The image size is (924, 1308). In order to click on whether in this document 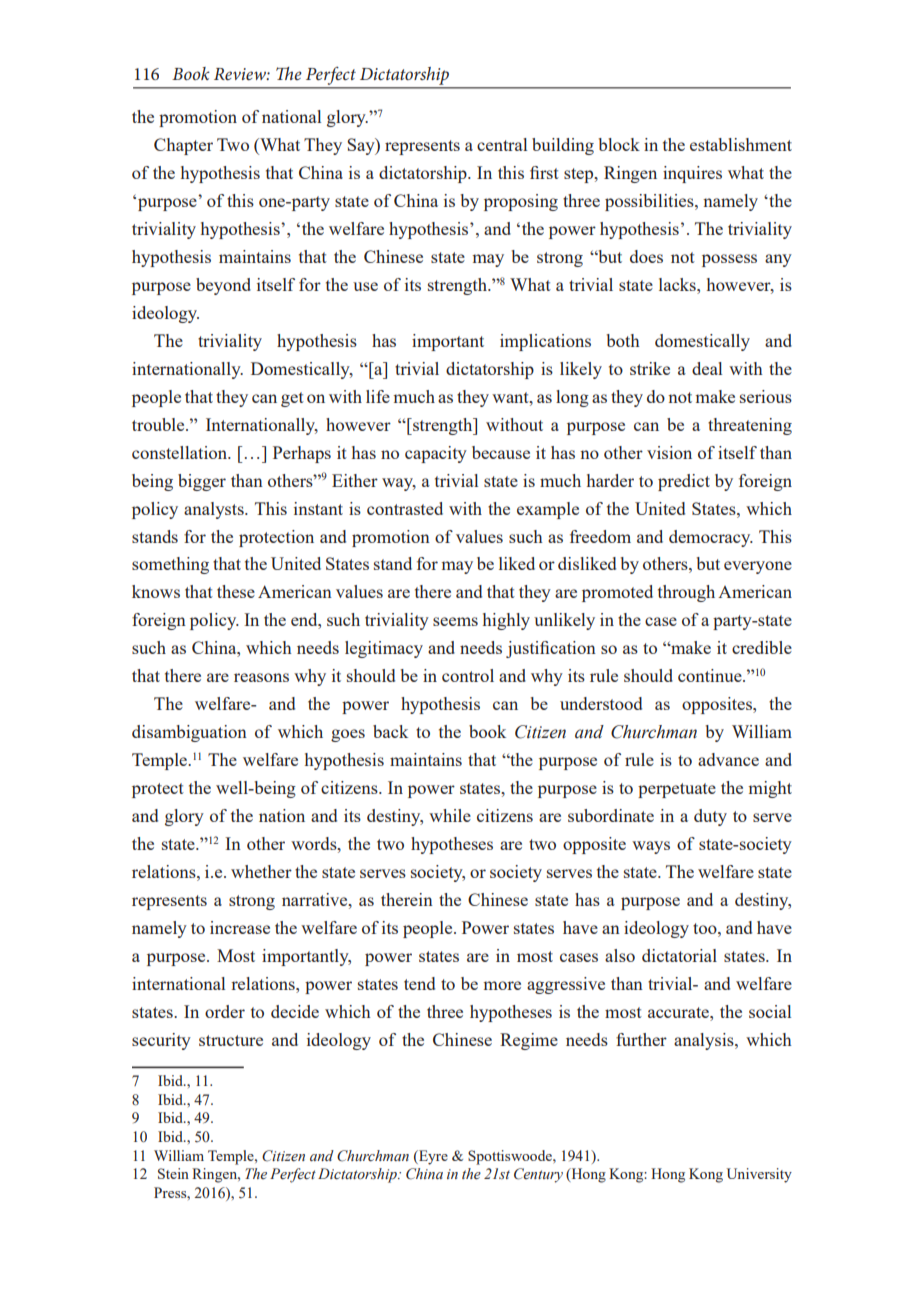, I will do `click(261, 871)`.
